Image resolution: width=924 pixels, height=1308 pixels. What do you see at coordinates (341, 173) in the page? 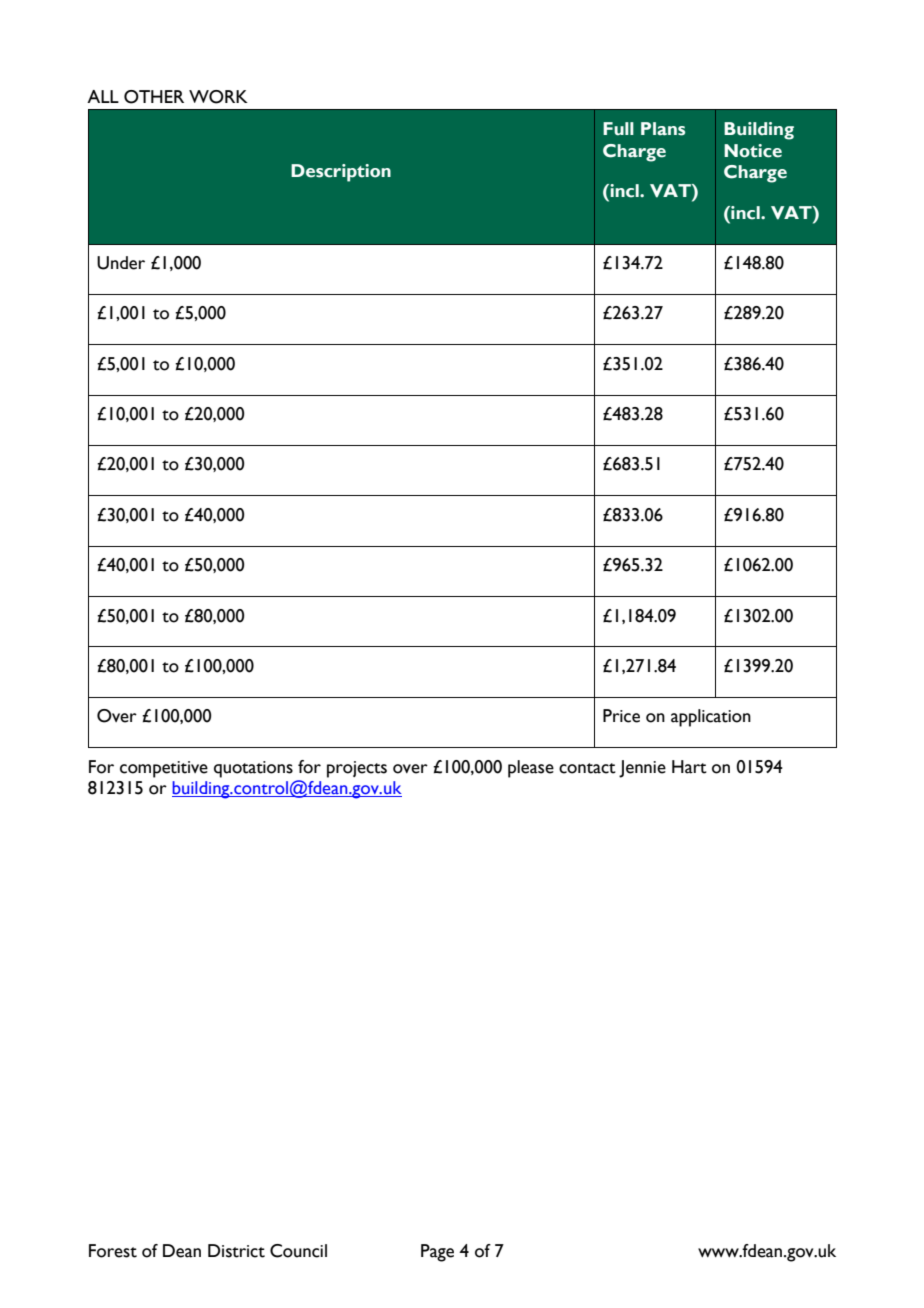
I see `Description` at bounding box center [341, 173].
